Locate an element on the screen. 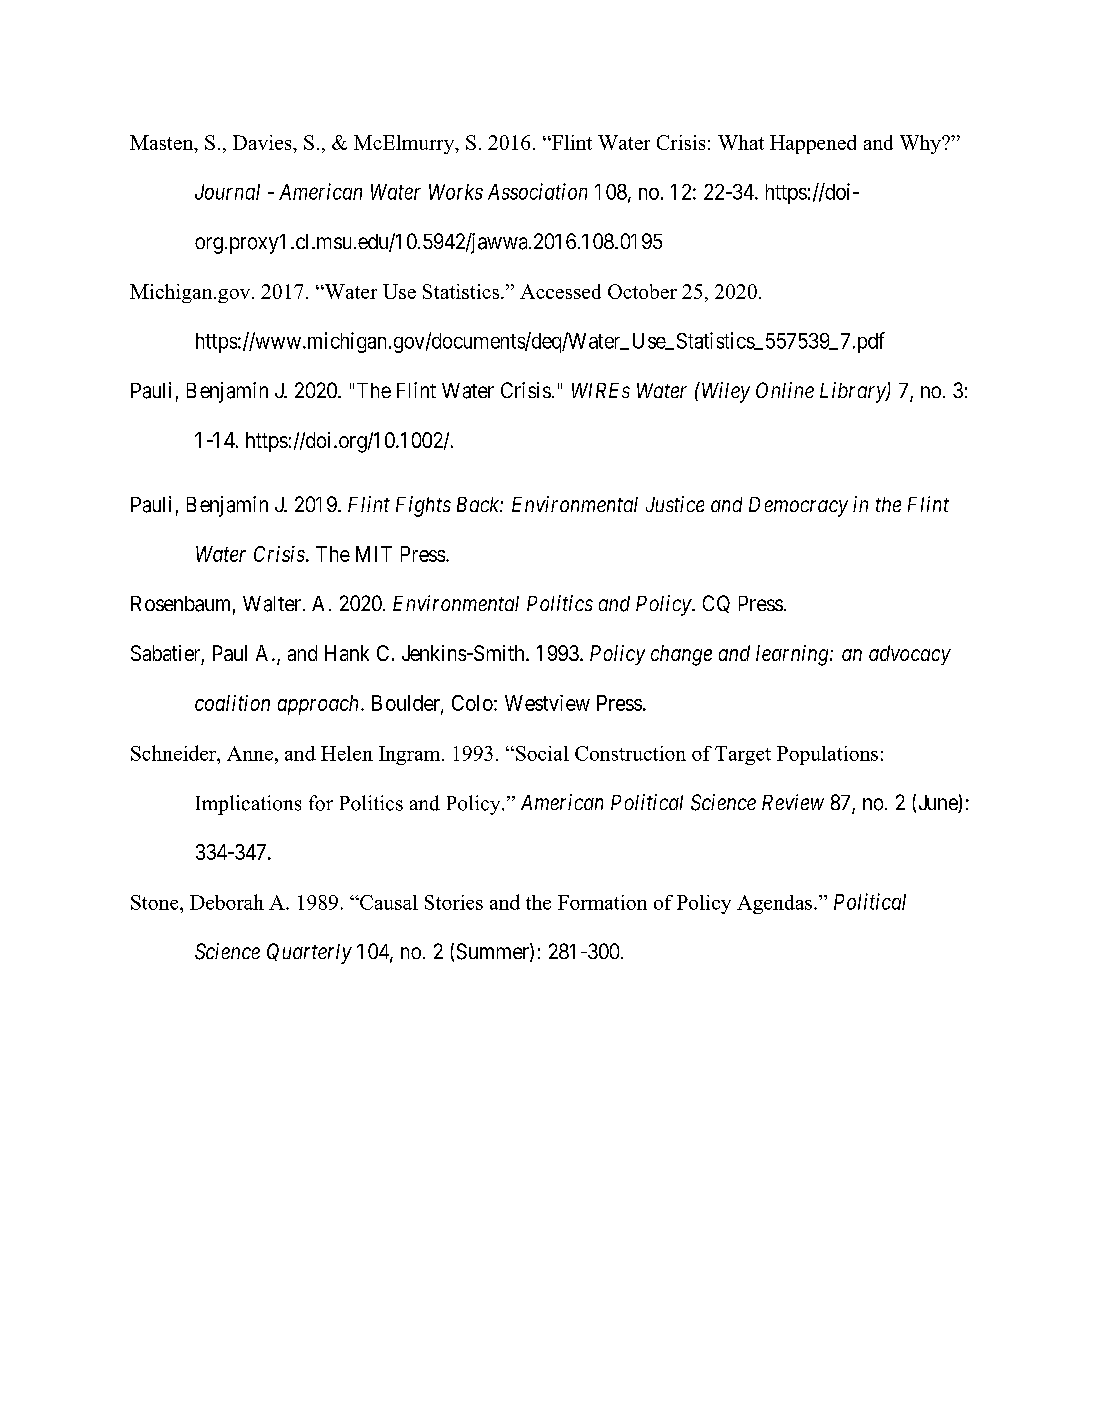 The width and height of the screenshot is (1102, 1426). Association is located at coordinates (537, 191).
